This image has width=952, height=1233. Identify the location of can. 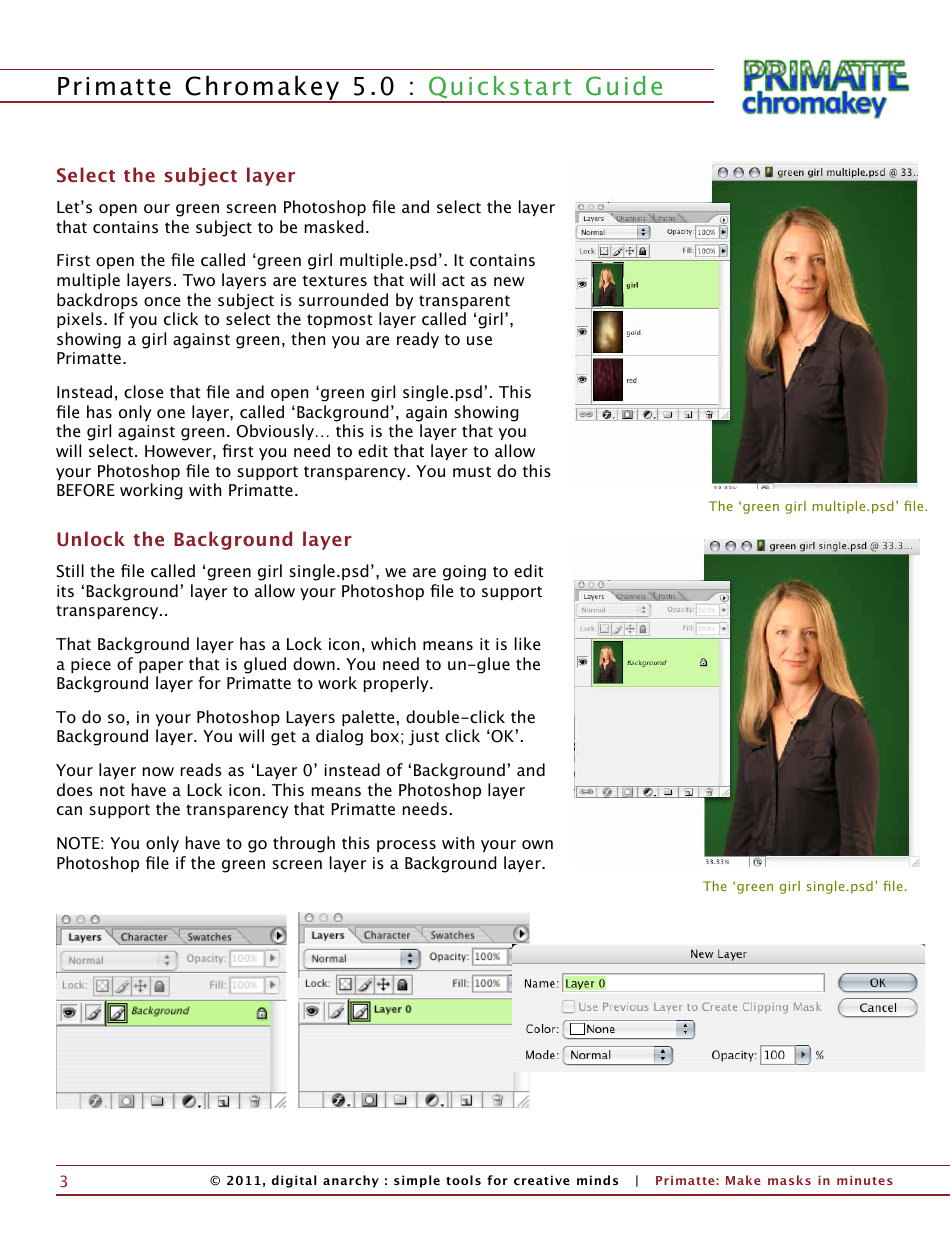
(69, 810).
